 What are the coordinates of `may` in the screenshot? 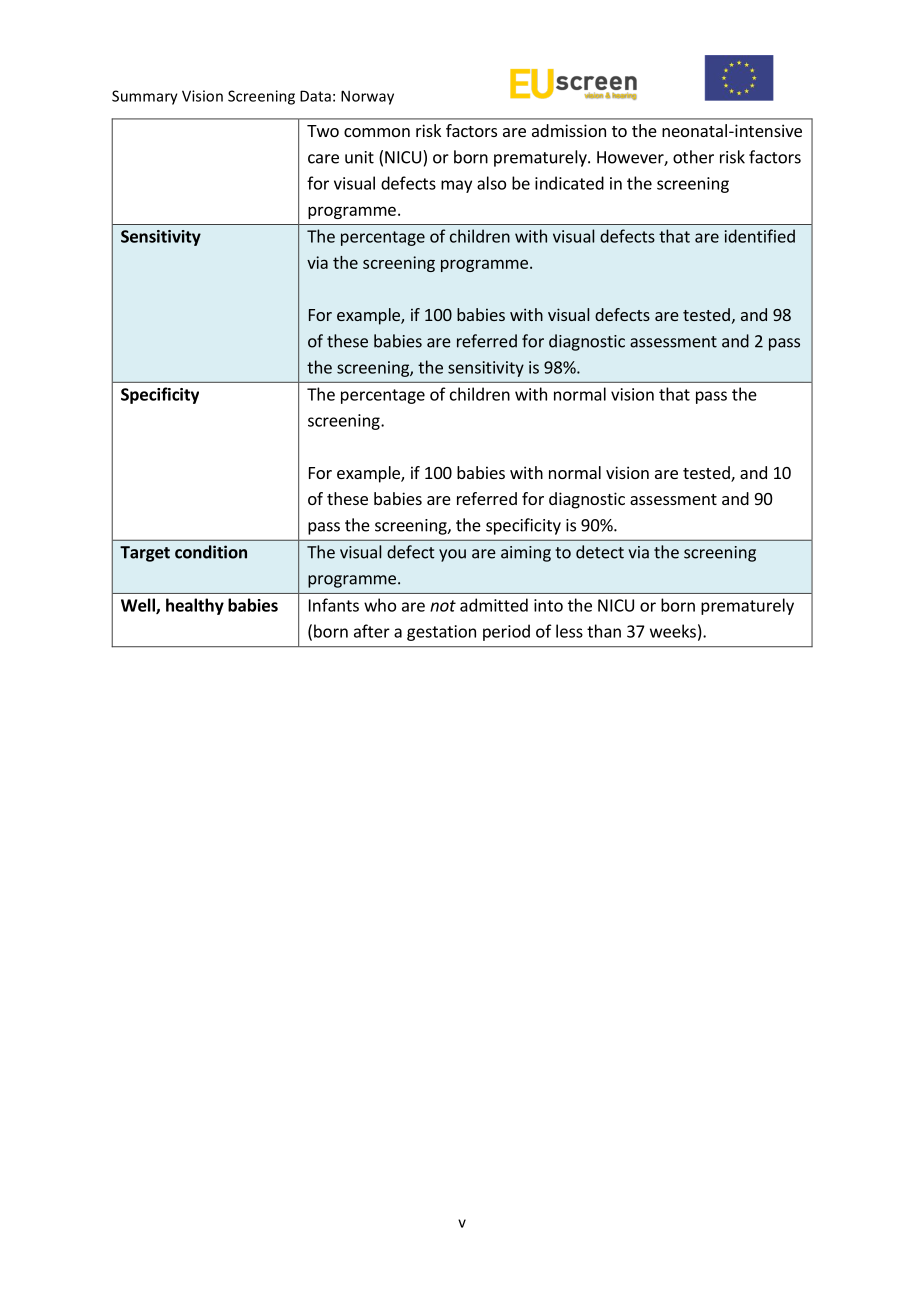 It's located at (456, 186).
